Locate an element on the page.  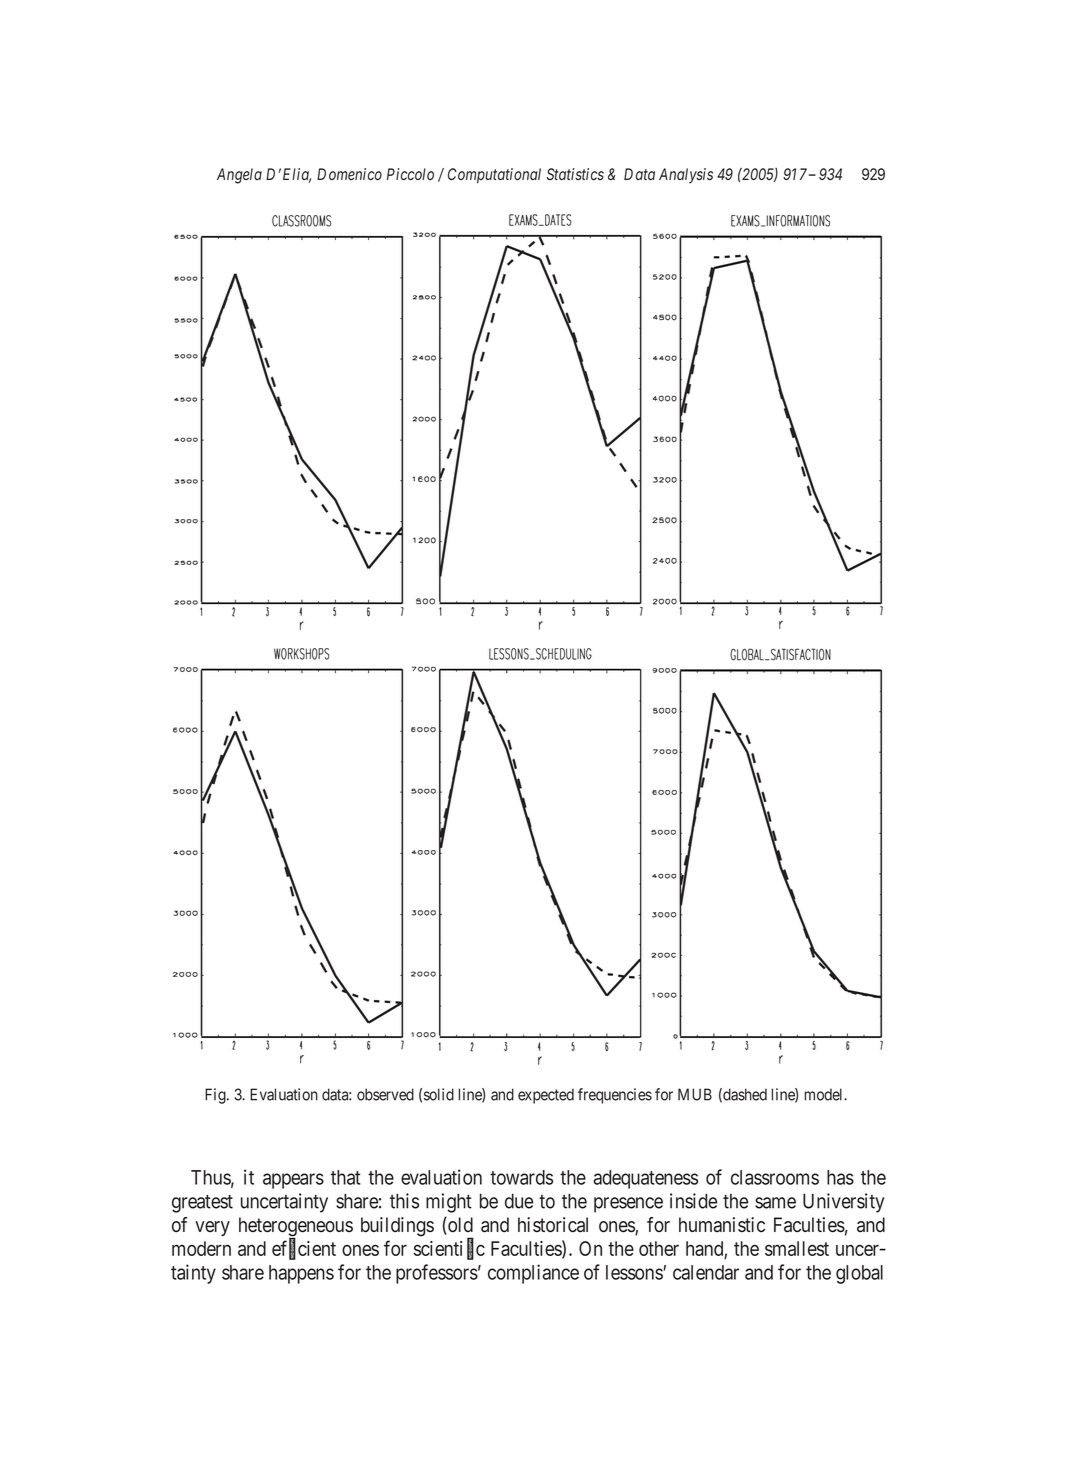
expected is located at coordinates (546, 1096).
